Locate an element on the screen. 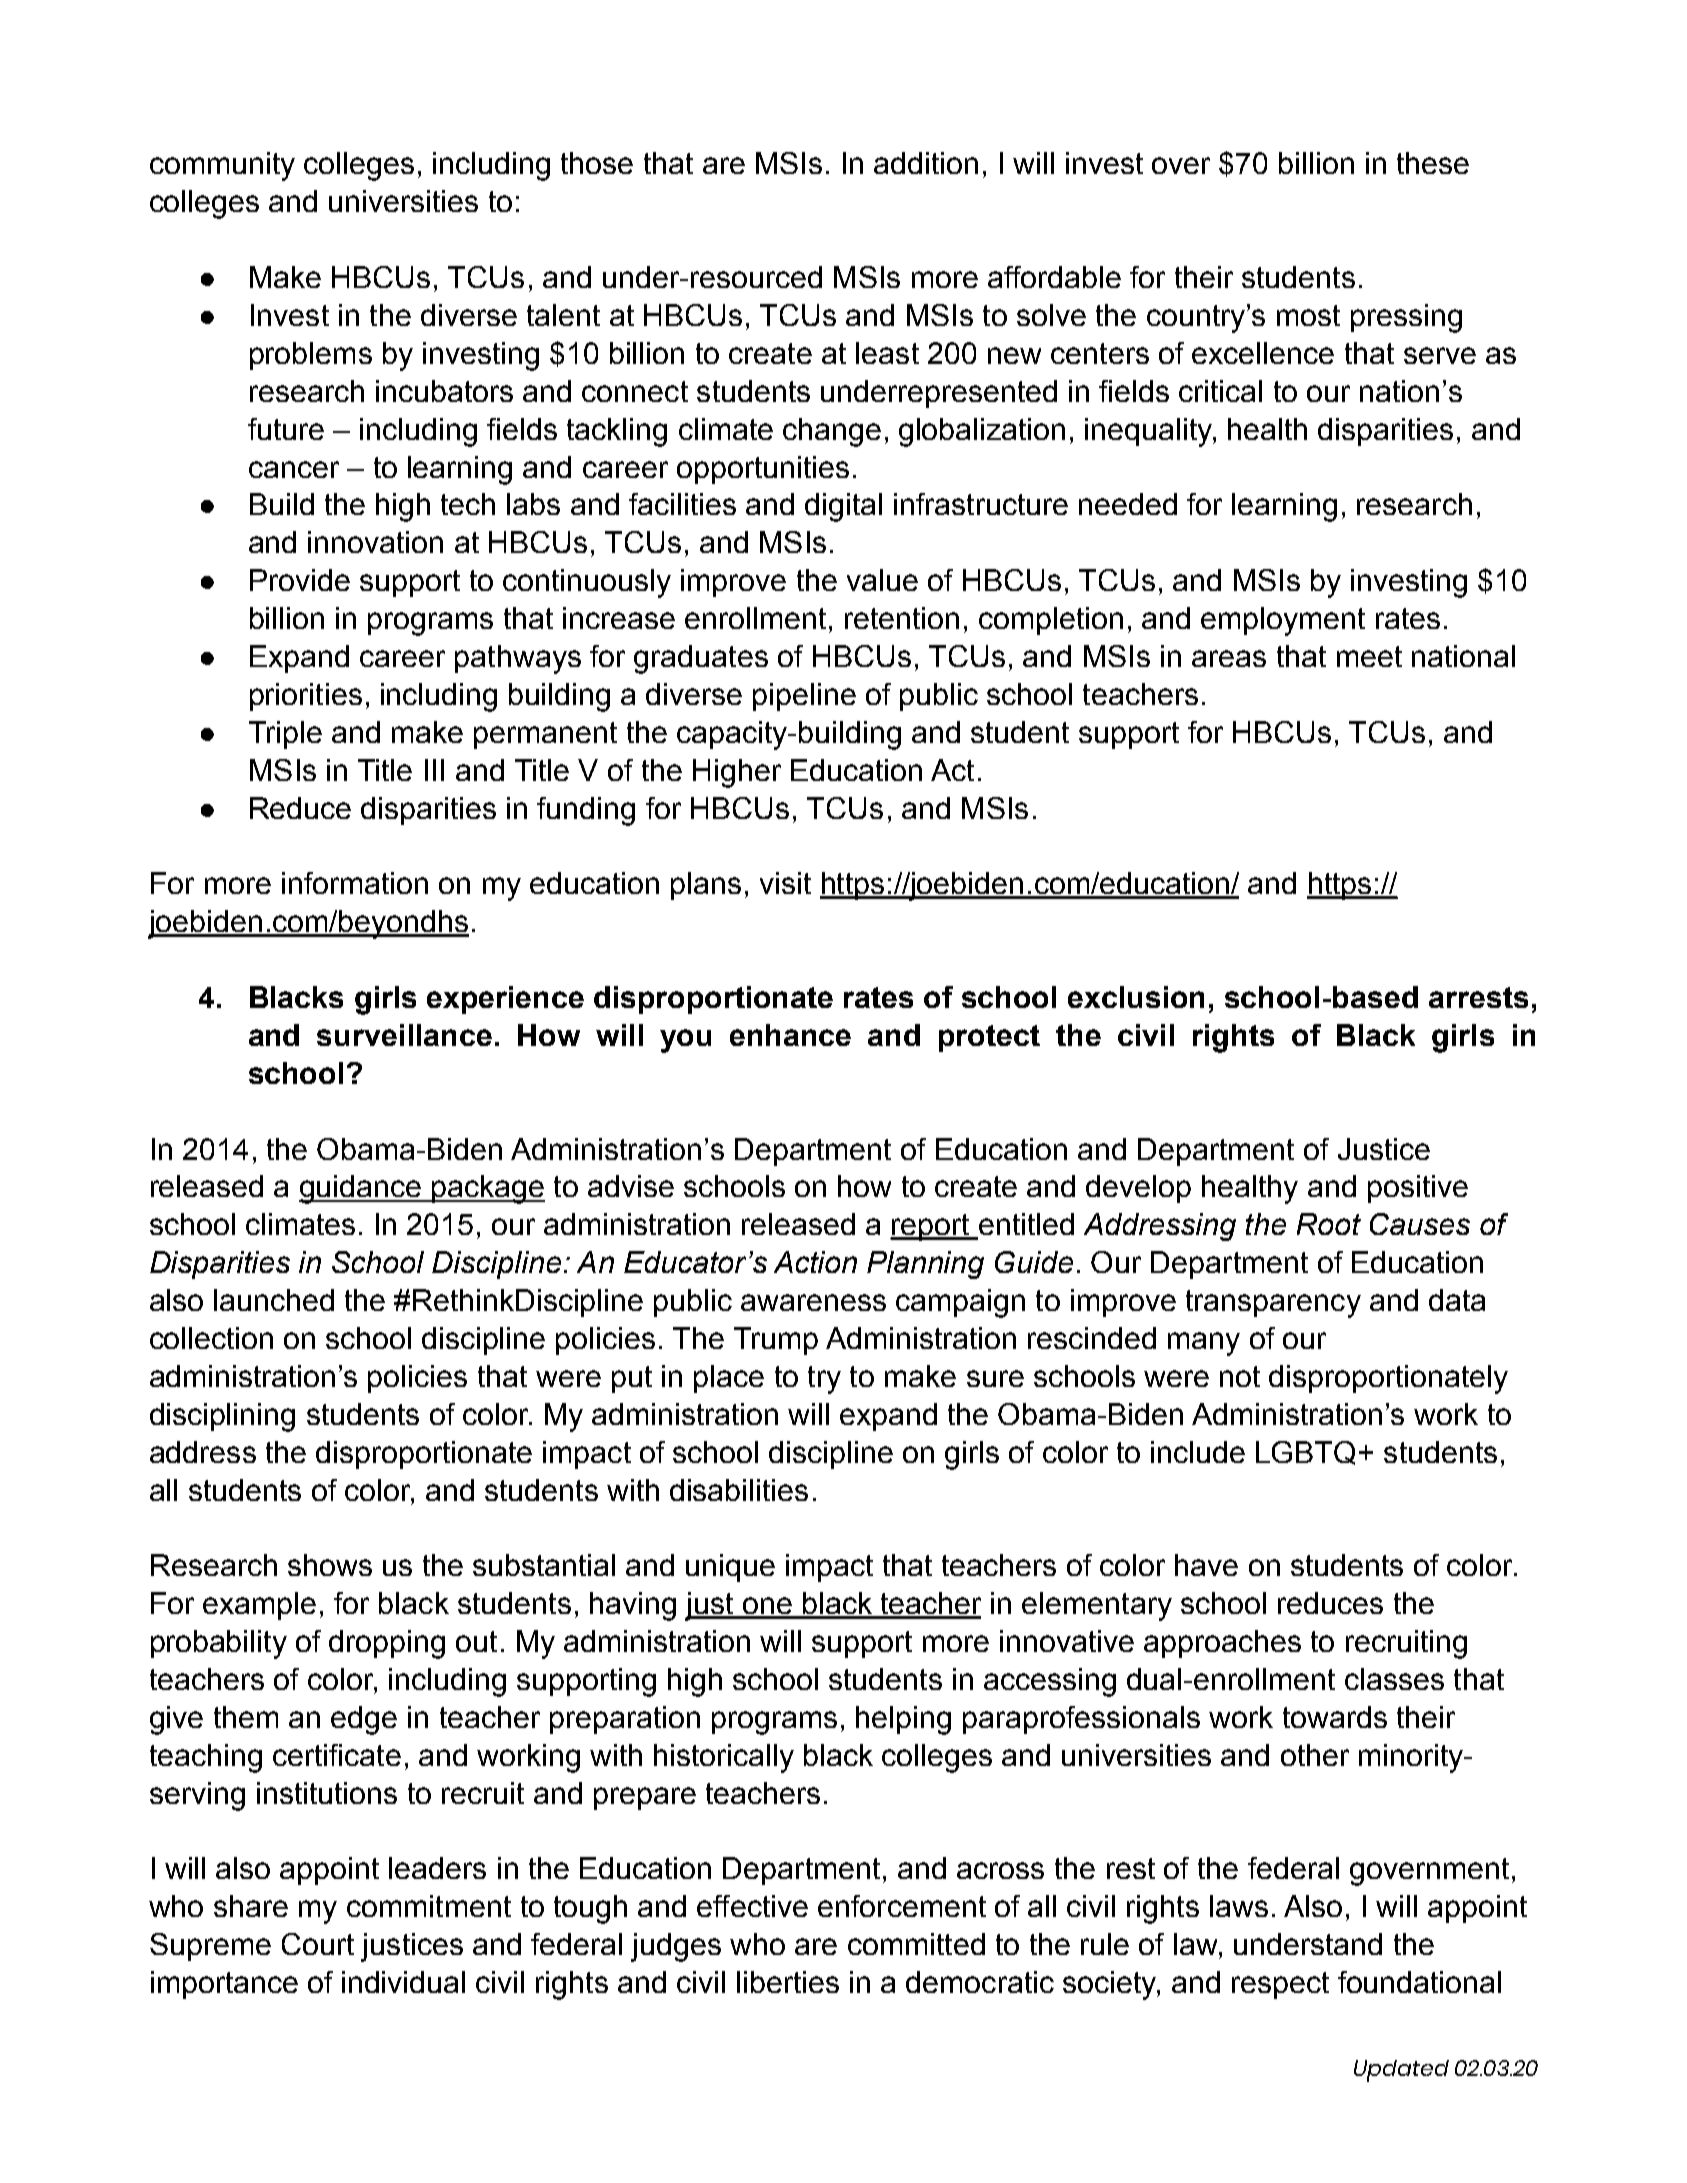  respect is located at coordinates (1280, 1985).
